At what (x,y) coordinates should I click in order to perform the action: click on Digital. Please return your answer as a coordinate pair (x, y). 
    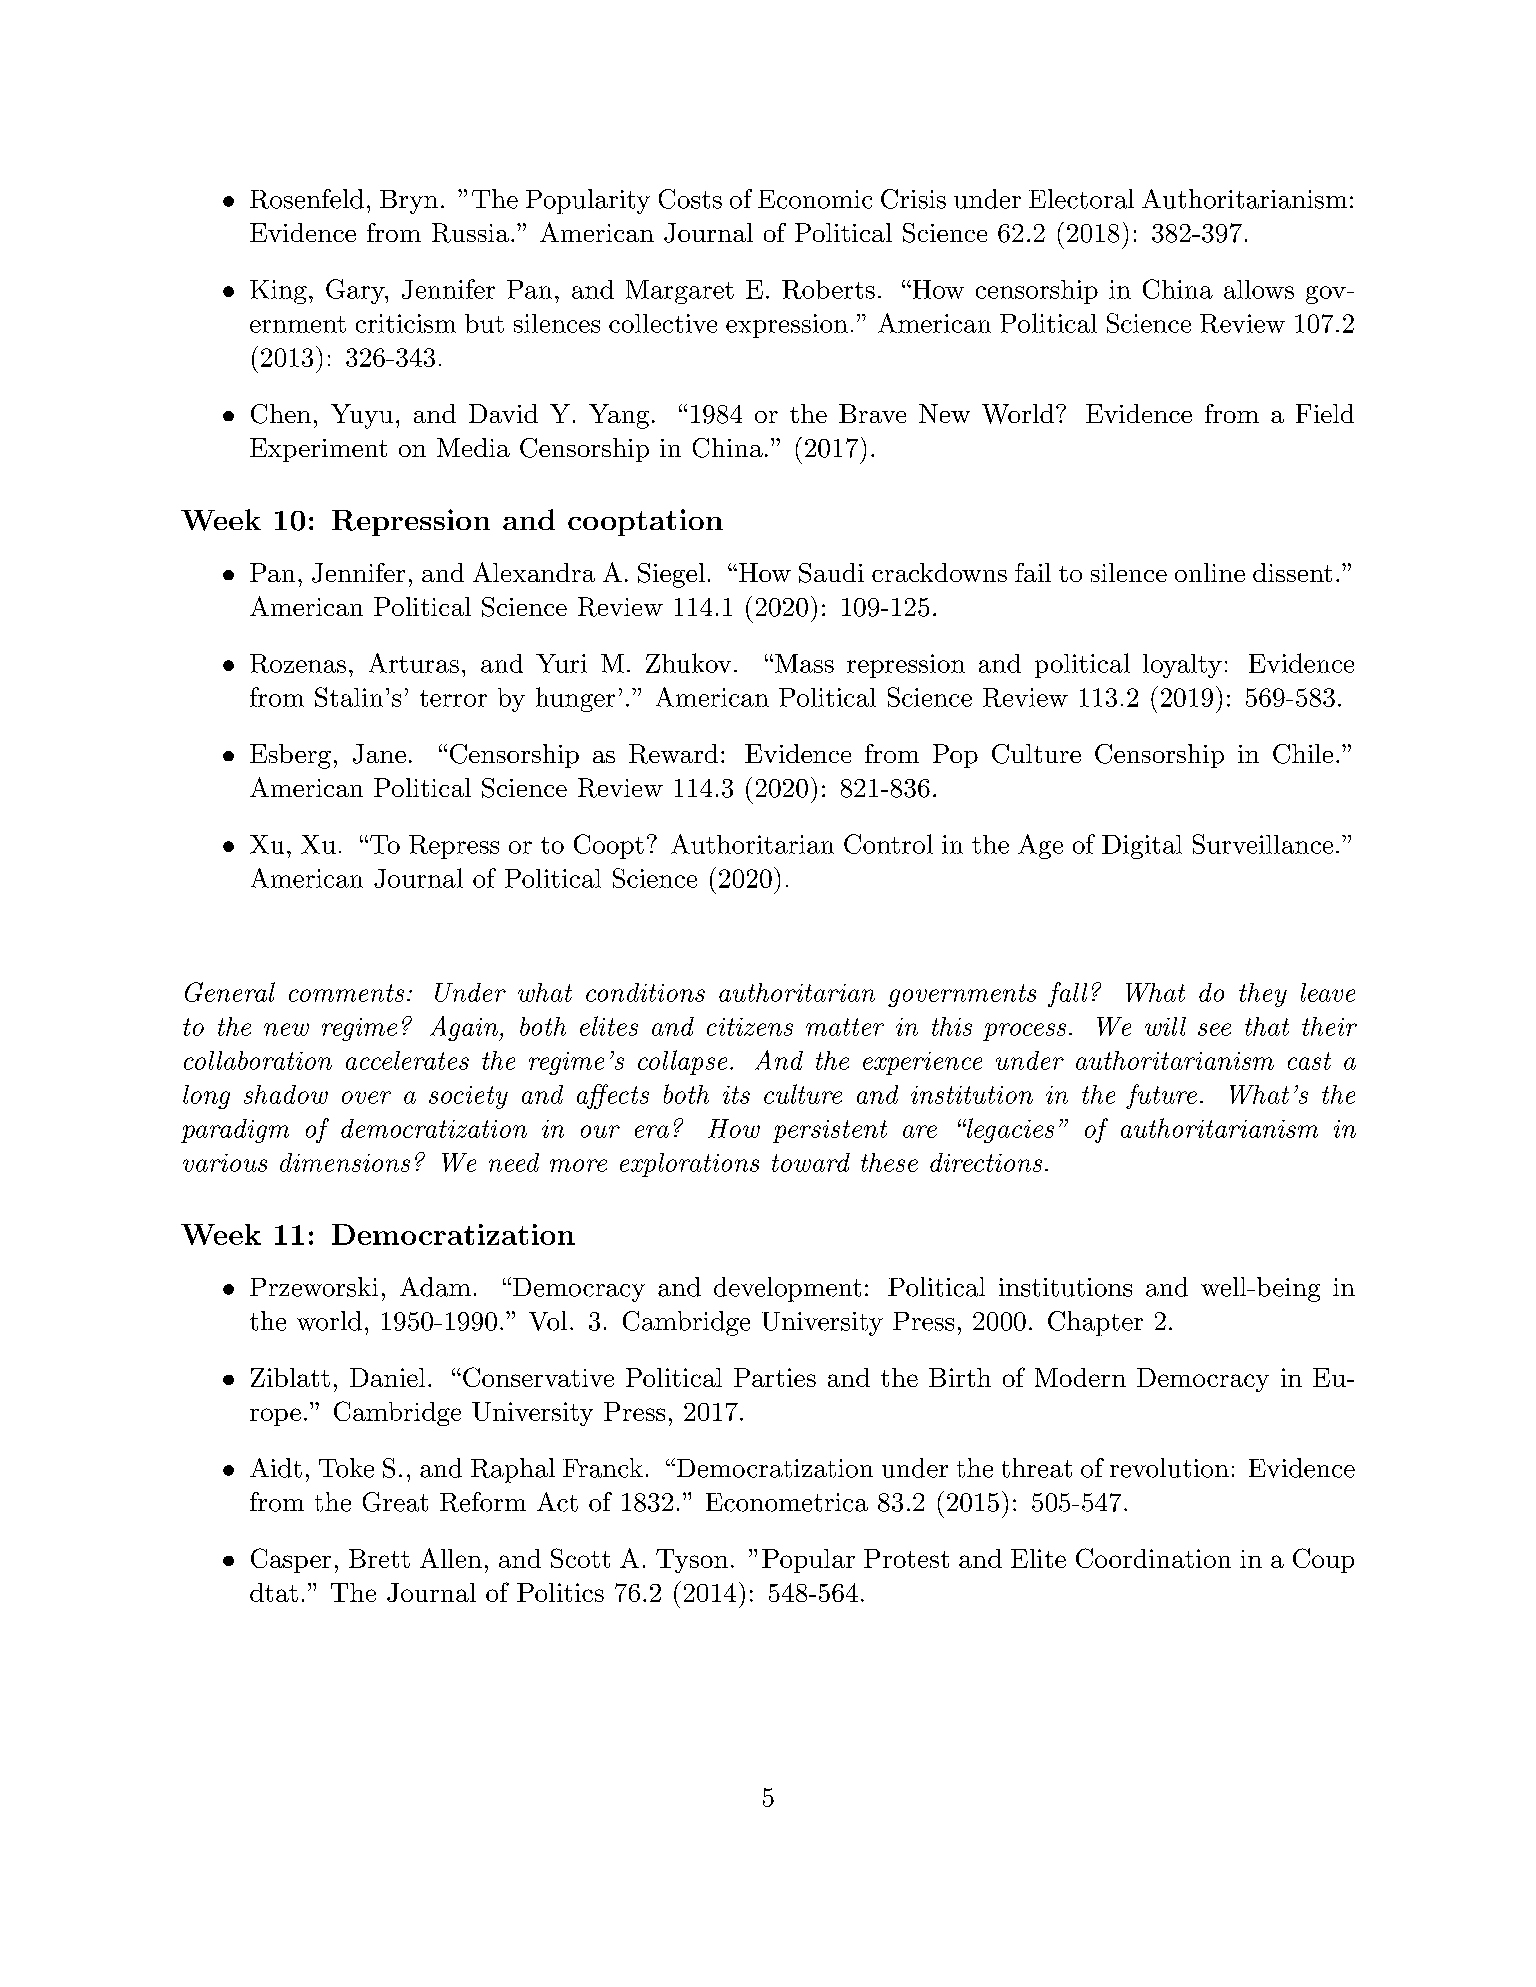
    Looking at the image, I should click on (1142, 847).
